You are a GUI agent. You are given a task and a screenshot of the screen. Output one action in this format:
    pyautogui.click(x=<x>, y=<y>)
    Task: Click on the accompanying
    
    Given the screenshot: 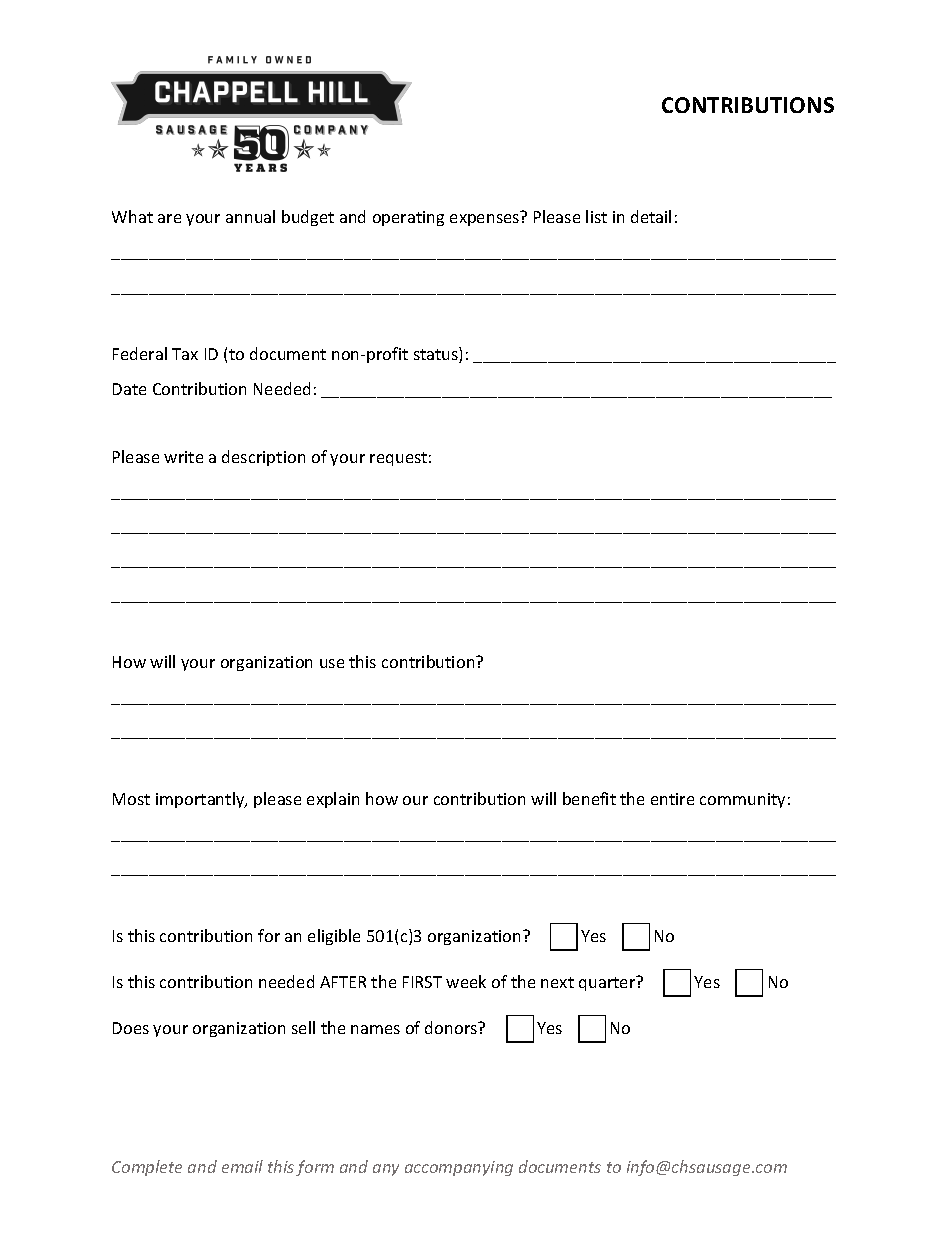 What is the action you would take?
    pyautogui.click(x=459, y=1168)
